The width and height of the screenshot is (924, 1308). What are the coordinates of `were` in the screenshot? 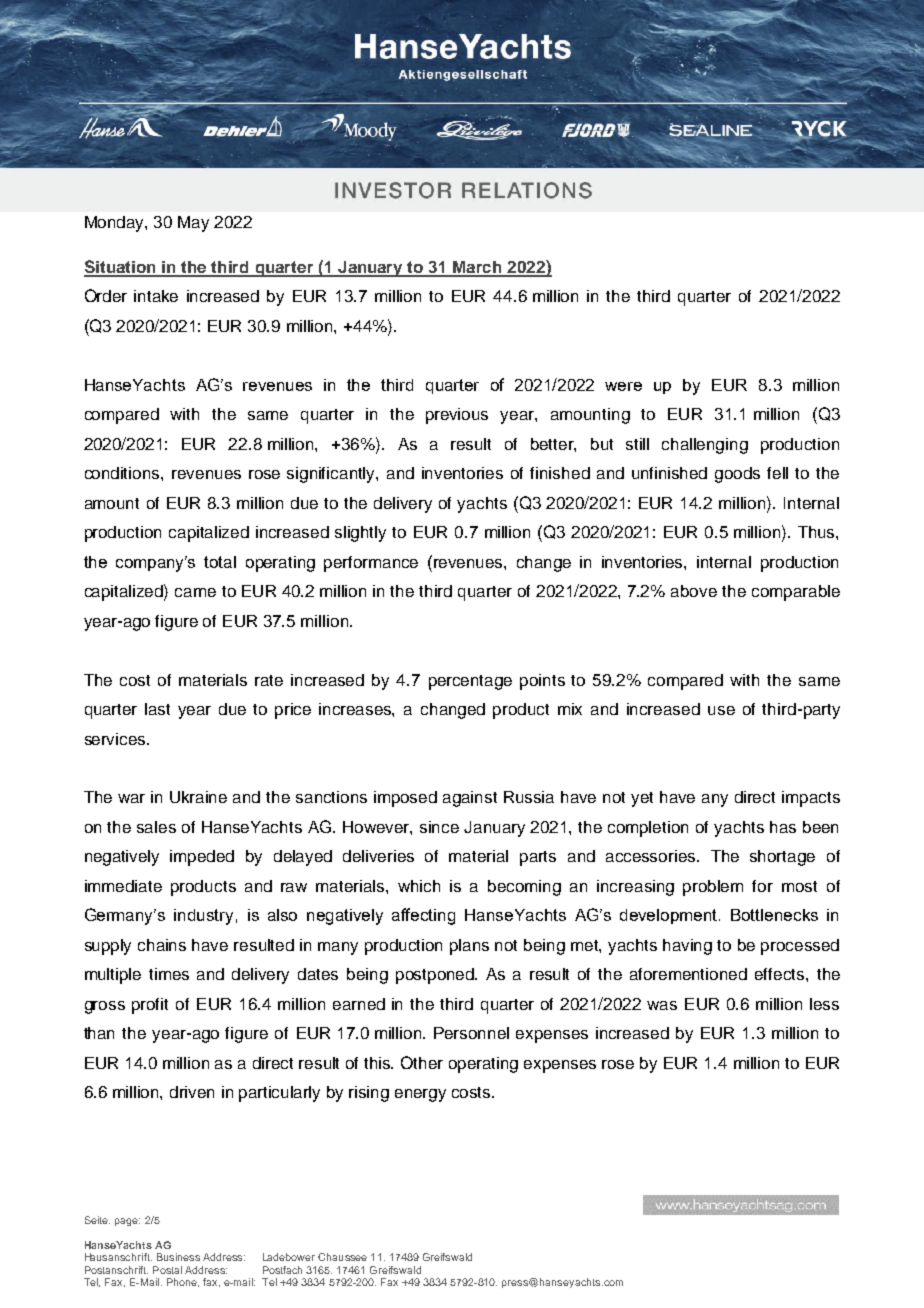 It's located at (623, 386).
